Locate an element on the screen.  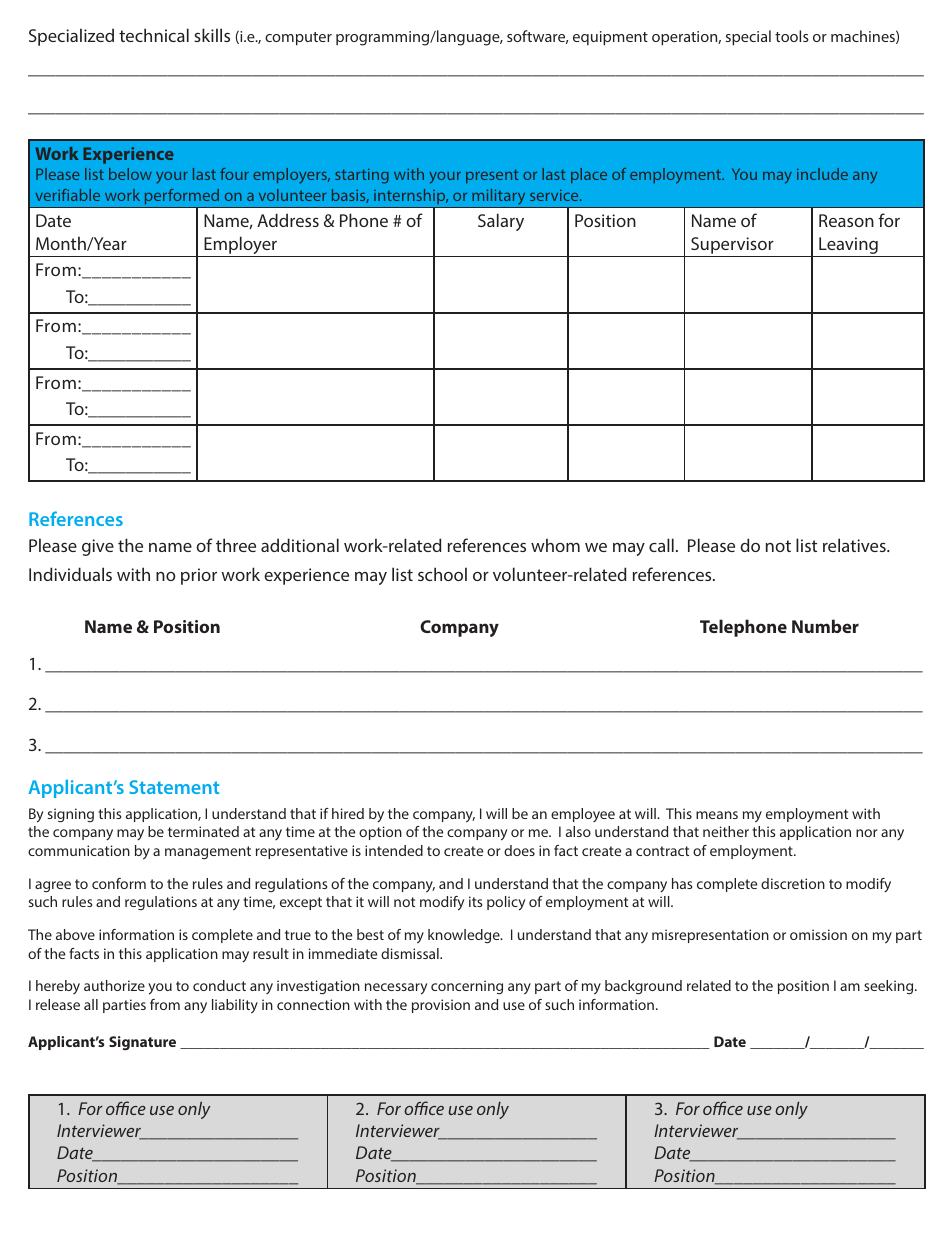
terminated is located at coordinates (203, 831).
